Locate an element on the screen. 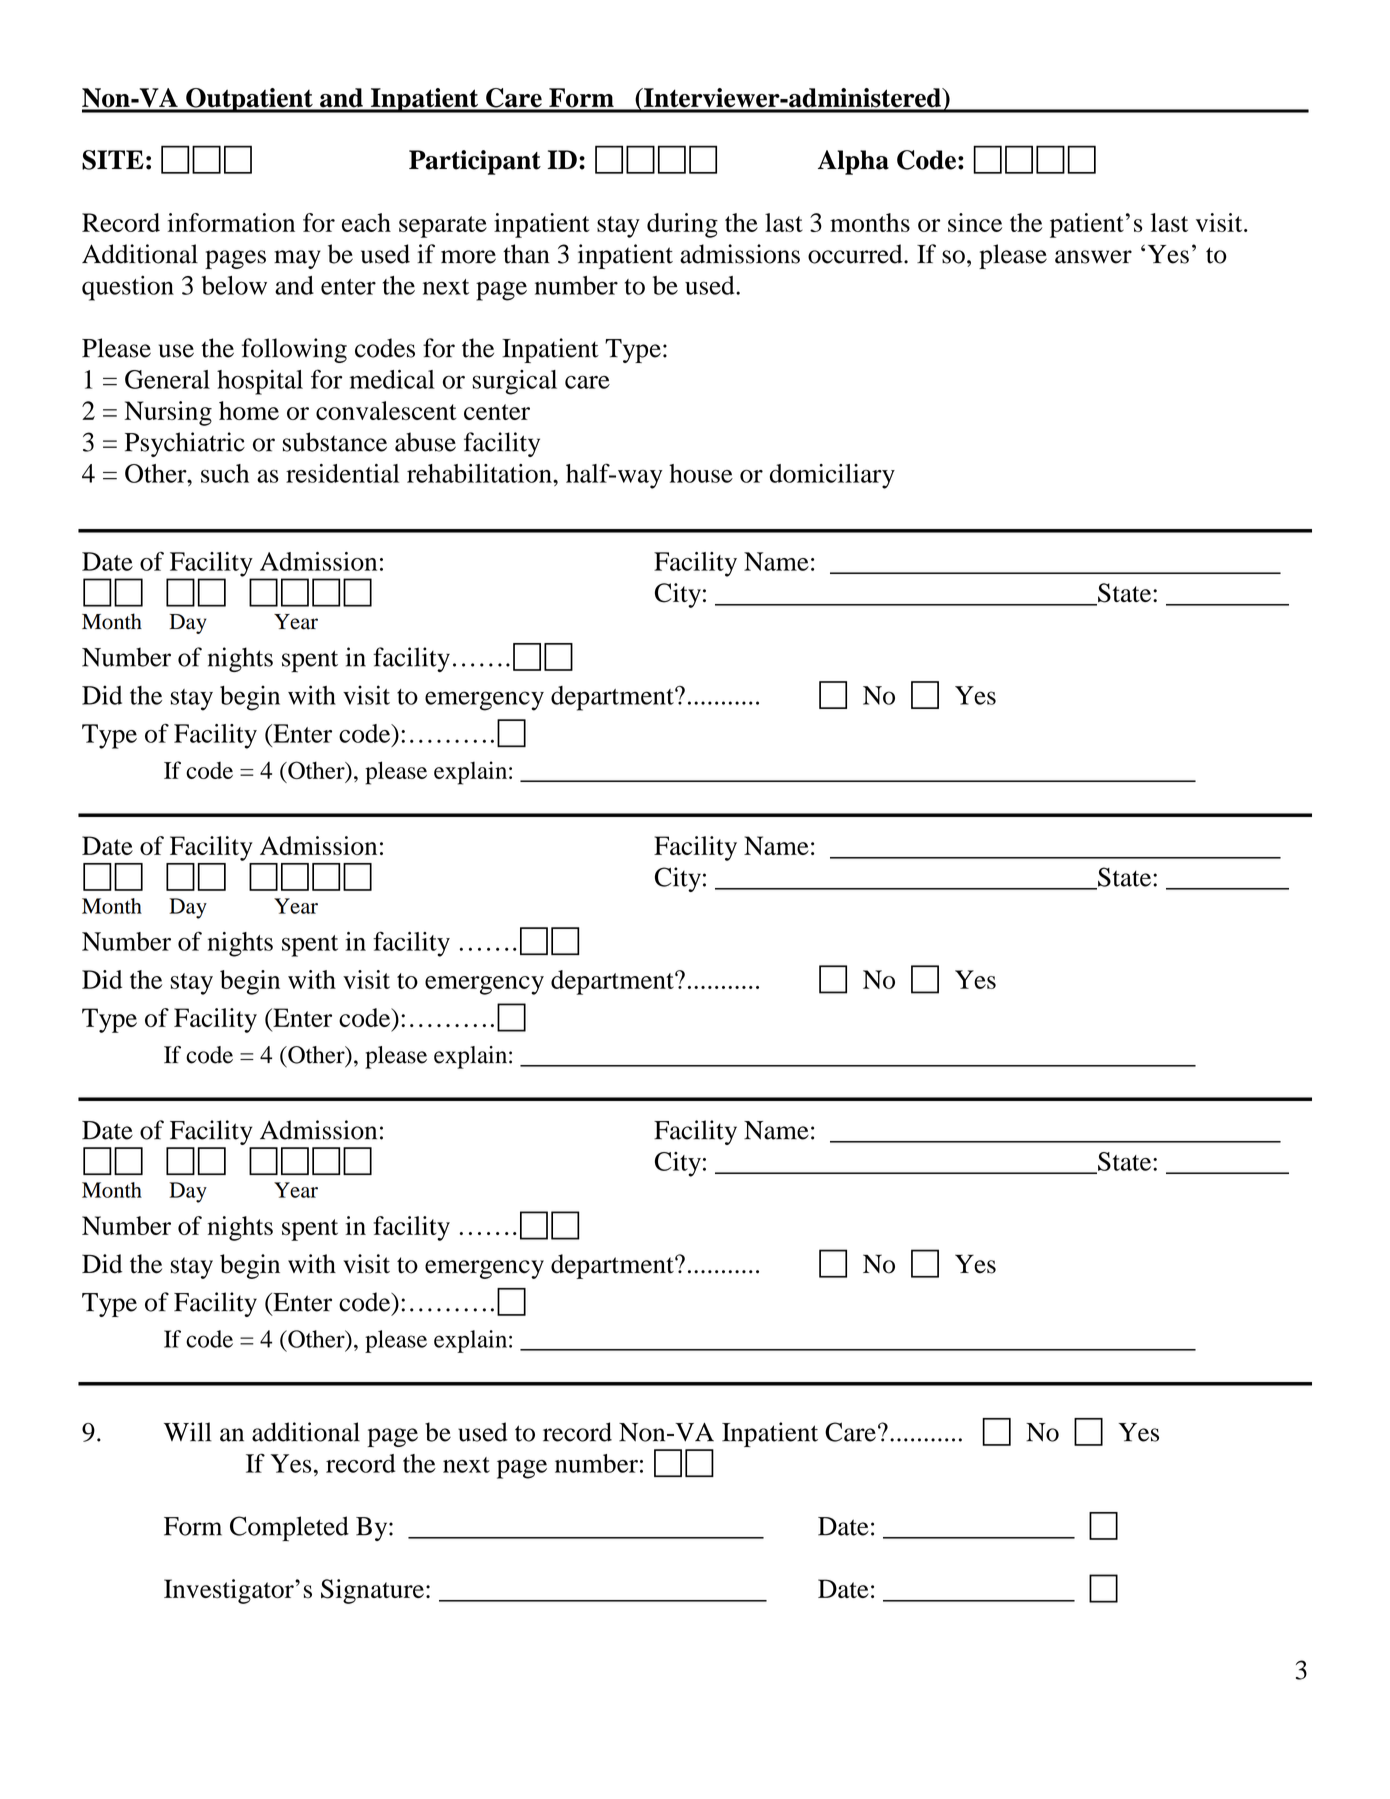 This screenshot has width=1390, height=1799. substance is located at coordinates (335, 442).
